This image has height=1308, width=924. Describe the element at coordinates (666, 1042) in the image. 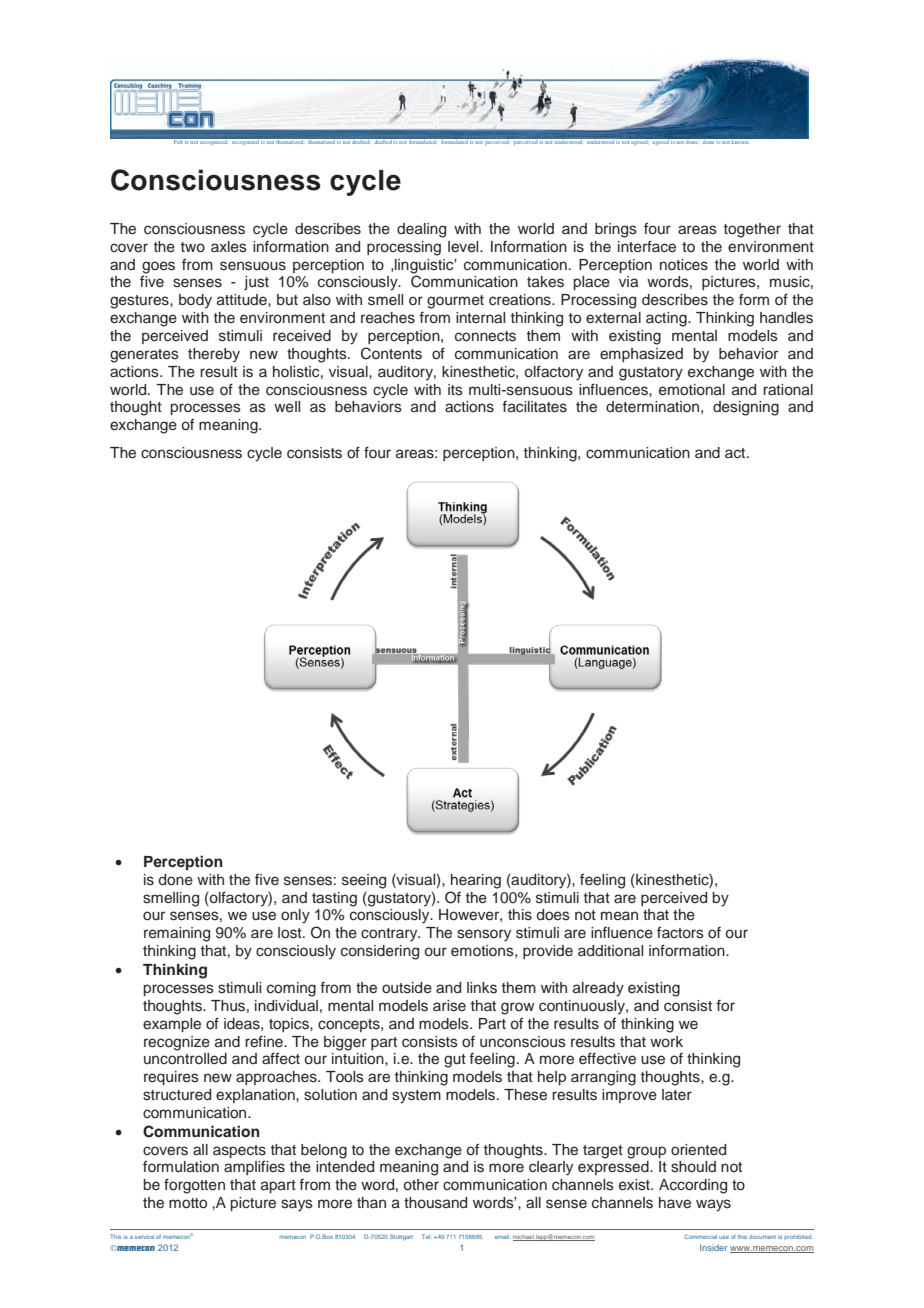

I see `work` at that location.
